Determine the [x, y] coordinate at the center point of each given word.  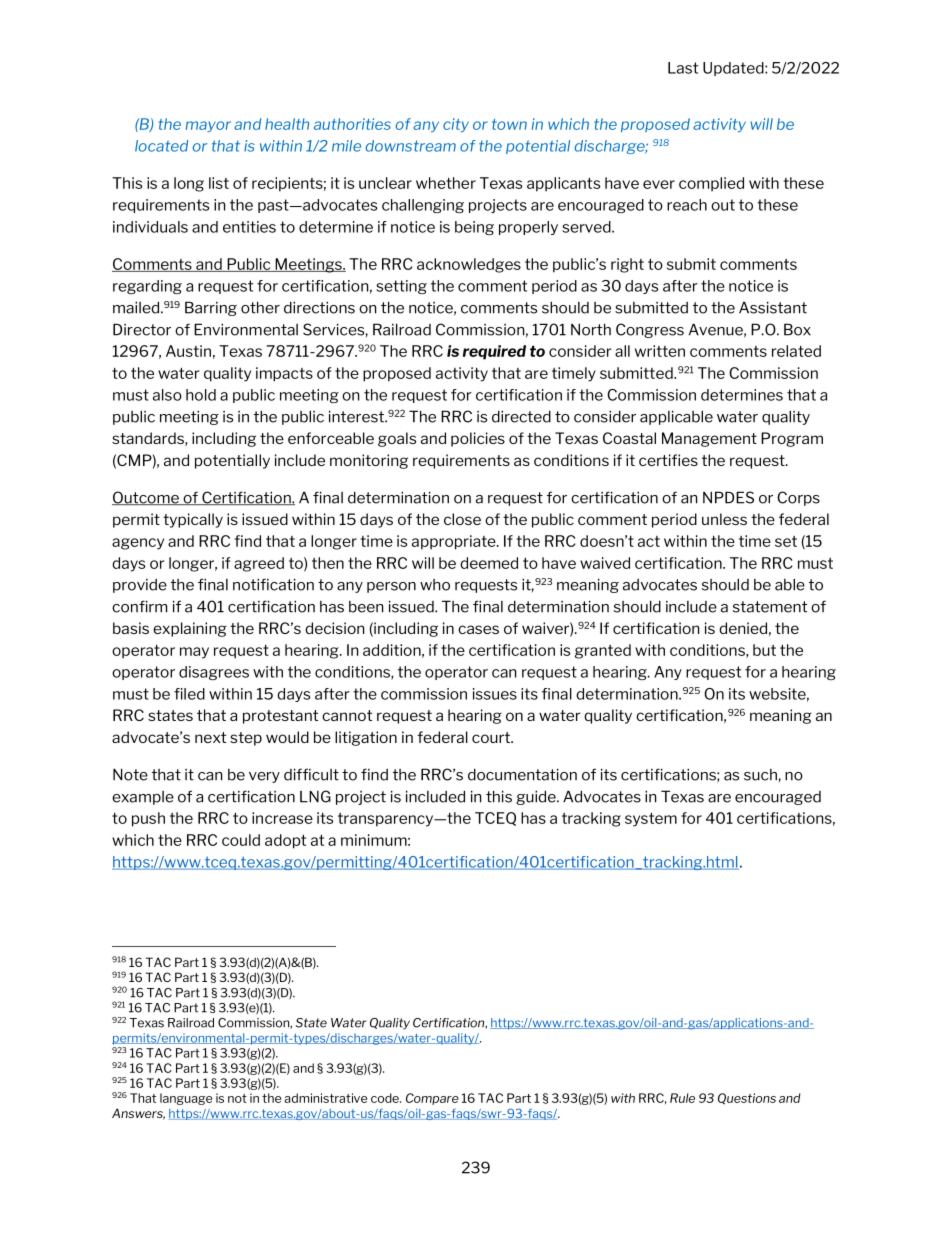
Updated [734, 69]
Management [709, 439]
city [456, 125]
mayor [208, 126]
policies [478, 439]
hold [201, 395]
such [760, 775]
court [492, 737]
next [210, 737]
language [186, 1099]
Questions [747, 1099]
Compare [432, 1099]
